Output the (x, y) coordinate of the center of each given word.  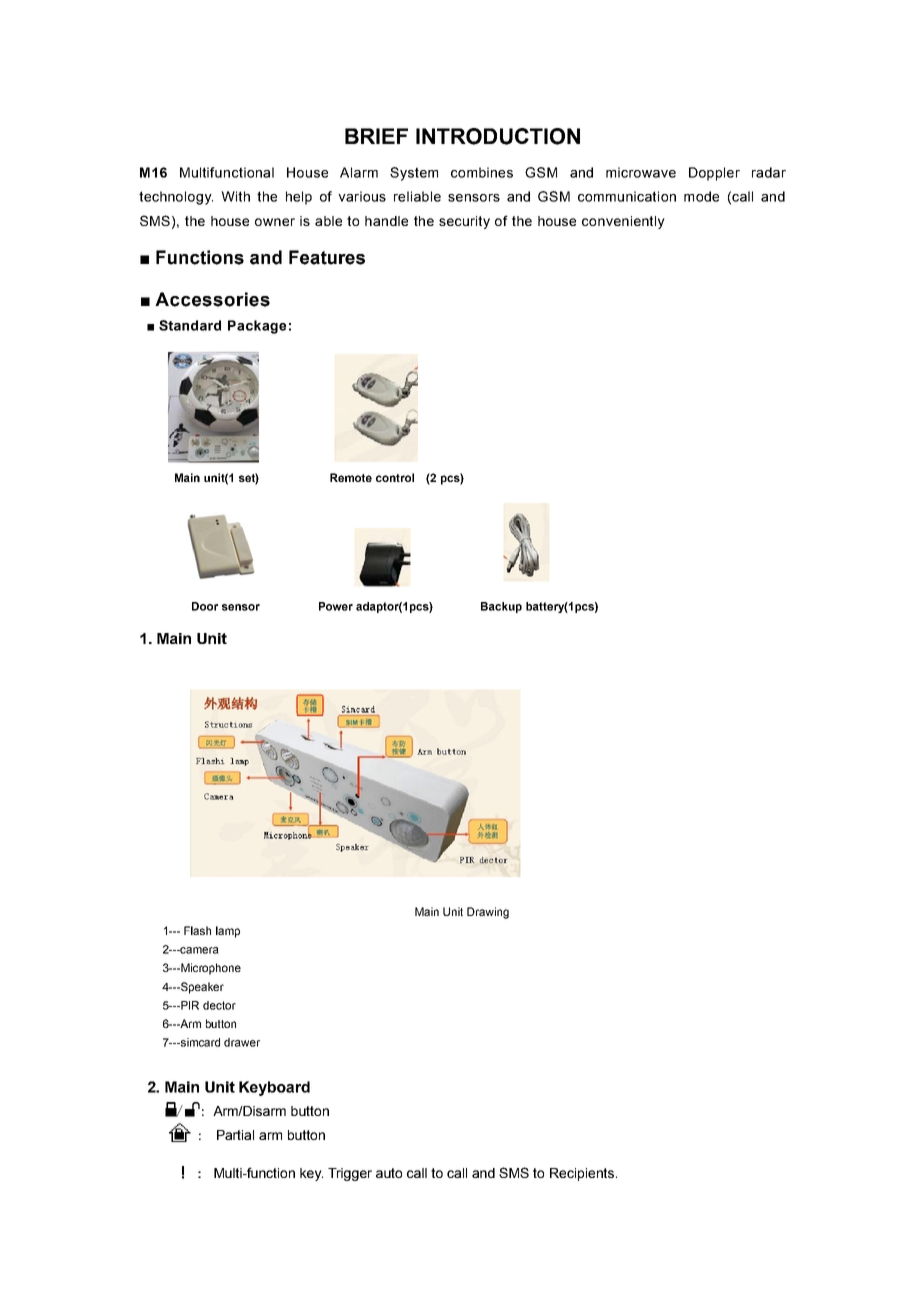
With (235, 196)
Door (205, 606)
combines (482, 172)
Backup (501, 607)
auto (389, 1173)
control (395, 477)
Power (336, 606)
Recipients (582, 1174)
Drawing (488, 913)
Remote (351, 477)
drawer (242, 1042)
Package (257, 327)
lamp (228, 932)
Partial (235, 1135)
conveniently (623, 222)
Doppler (714, 174)
